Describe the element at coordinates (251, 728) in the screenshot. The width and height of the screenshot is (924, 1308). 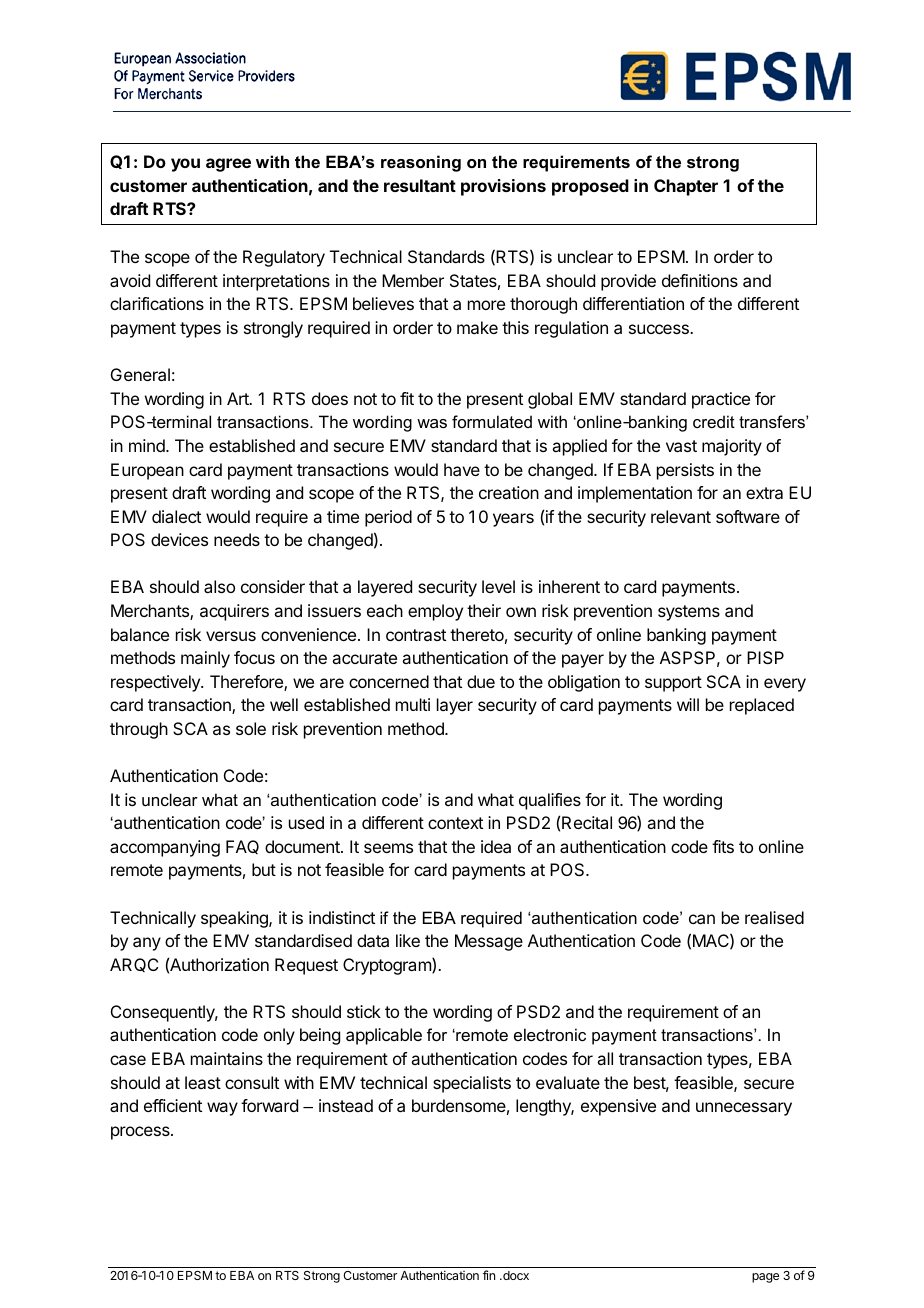
I see `sole` at that location.
